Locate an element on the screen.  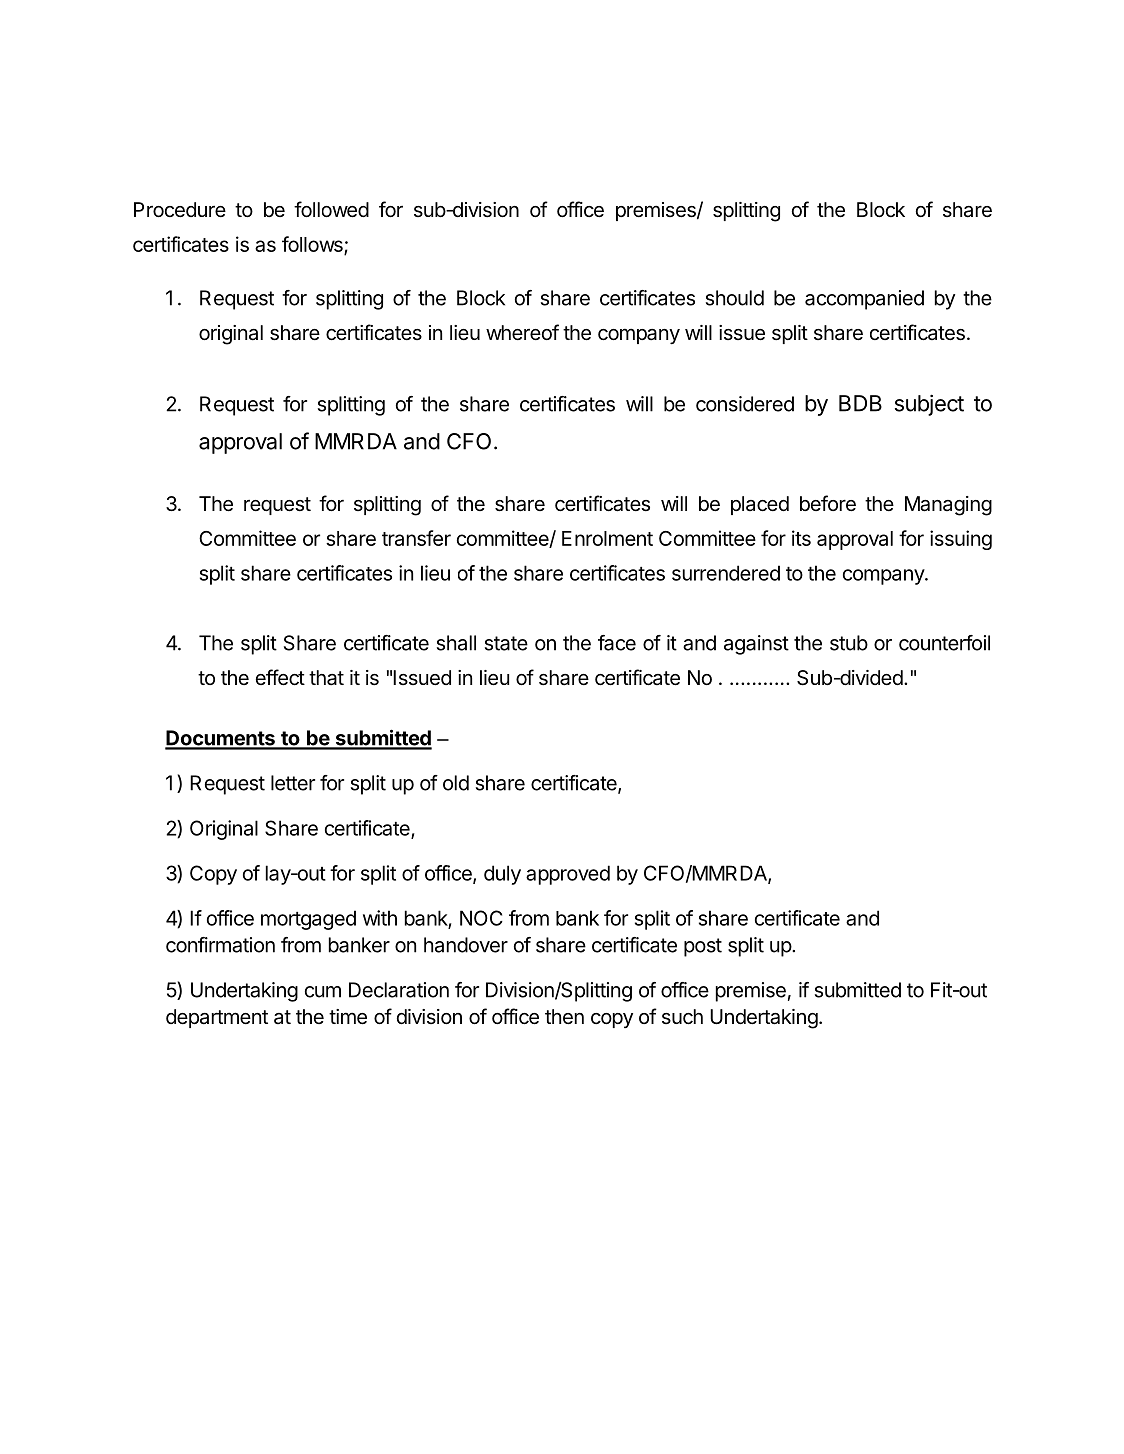
accompanied is located at coordinates (864, 300).
